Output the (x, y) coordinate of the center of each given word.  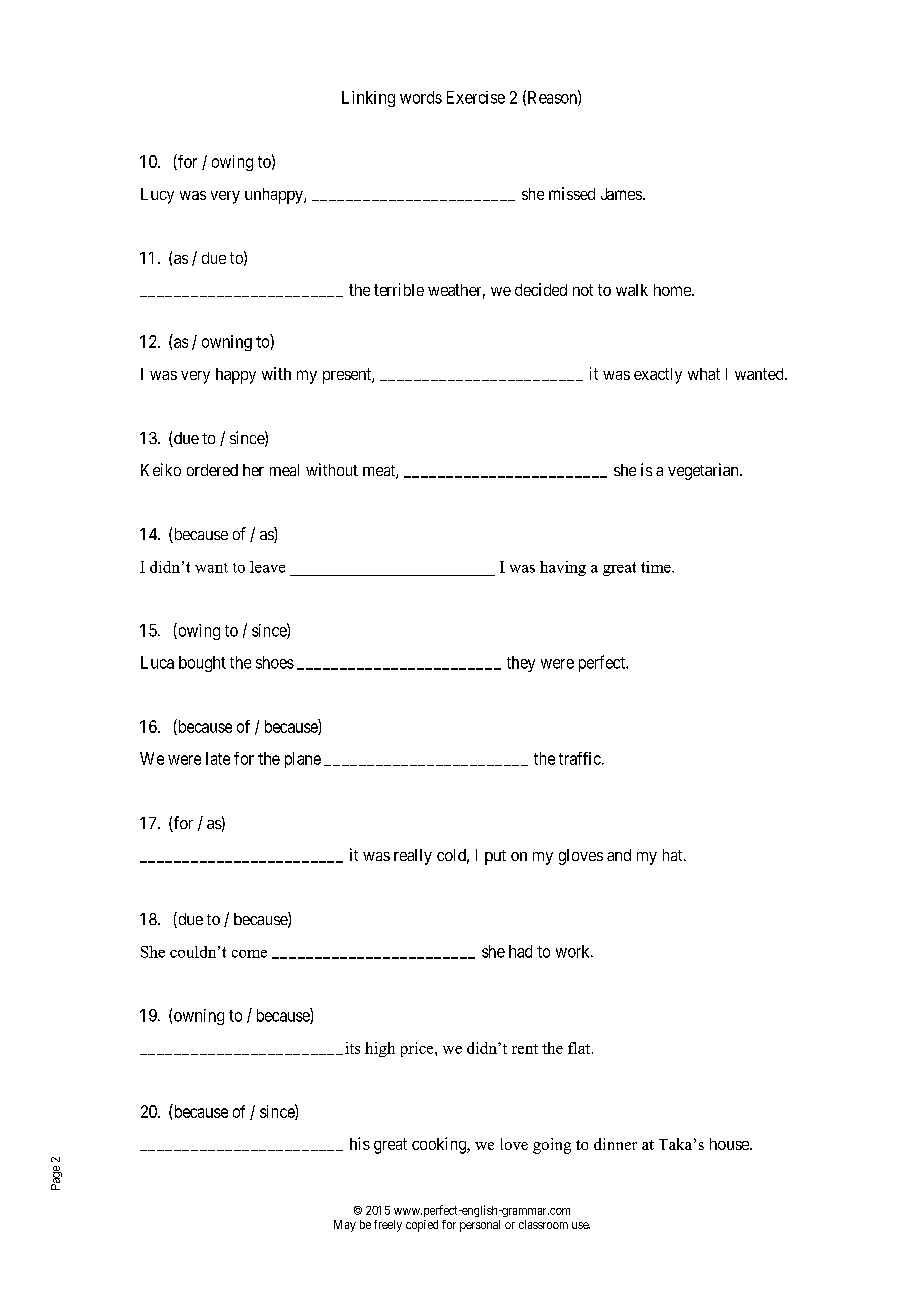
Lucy (157, 196)
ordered (212, 470)
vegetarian (704, 471)
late (218, 758)
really (413, 857)
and (619, 855)
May (345, 1226)
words (421, 97)
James (621, 194)
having (563, 568)
